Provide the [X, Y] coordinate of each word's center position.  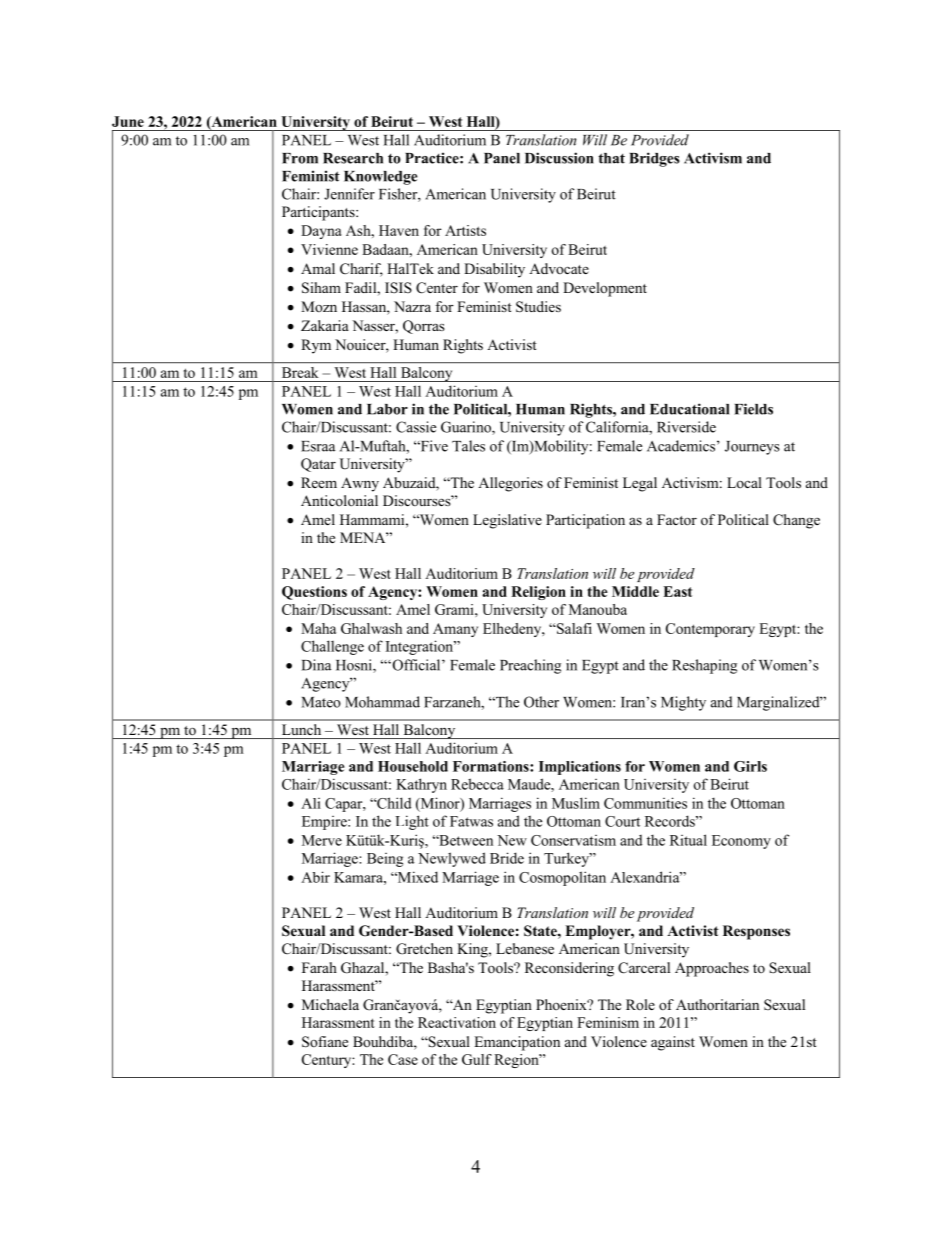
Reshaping [704, 666]
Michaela [330, 1004]
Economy [741, 842]
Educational [689, 409]
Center [437, 288]
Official [416, 665]
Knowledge [381, 178]
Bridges [654, 159]
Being [385, 860]
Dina [316, 665]
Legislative [507, 521]
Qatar [318, 465]
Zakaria [325, 325]
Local [744, 482]
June [128, 121]
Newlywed [452, 859]
